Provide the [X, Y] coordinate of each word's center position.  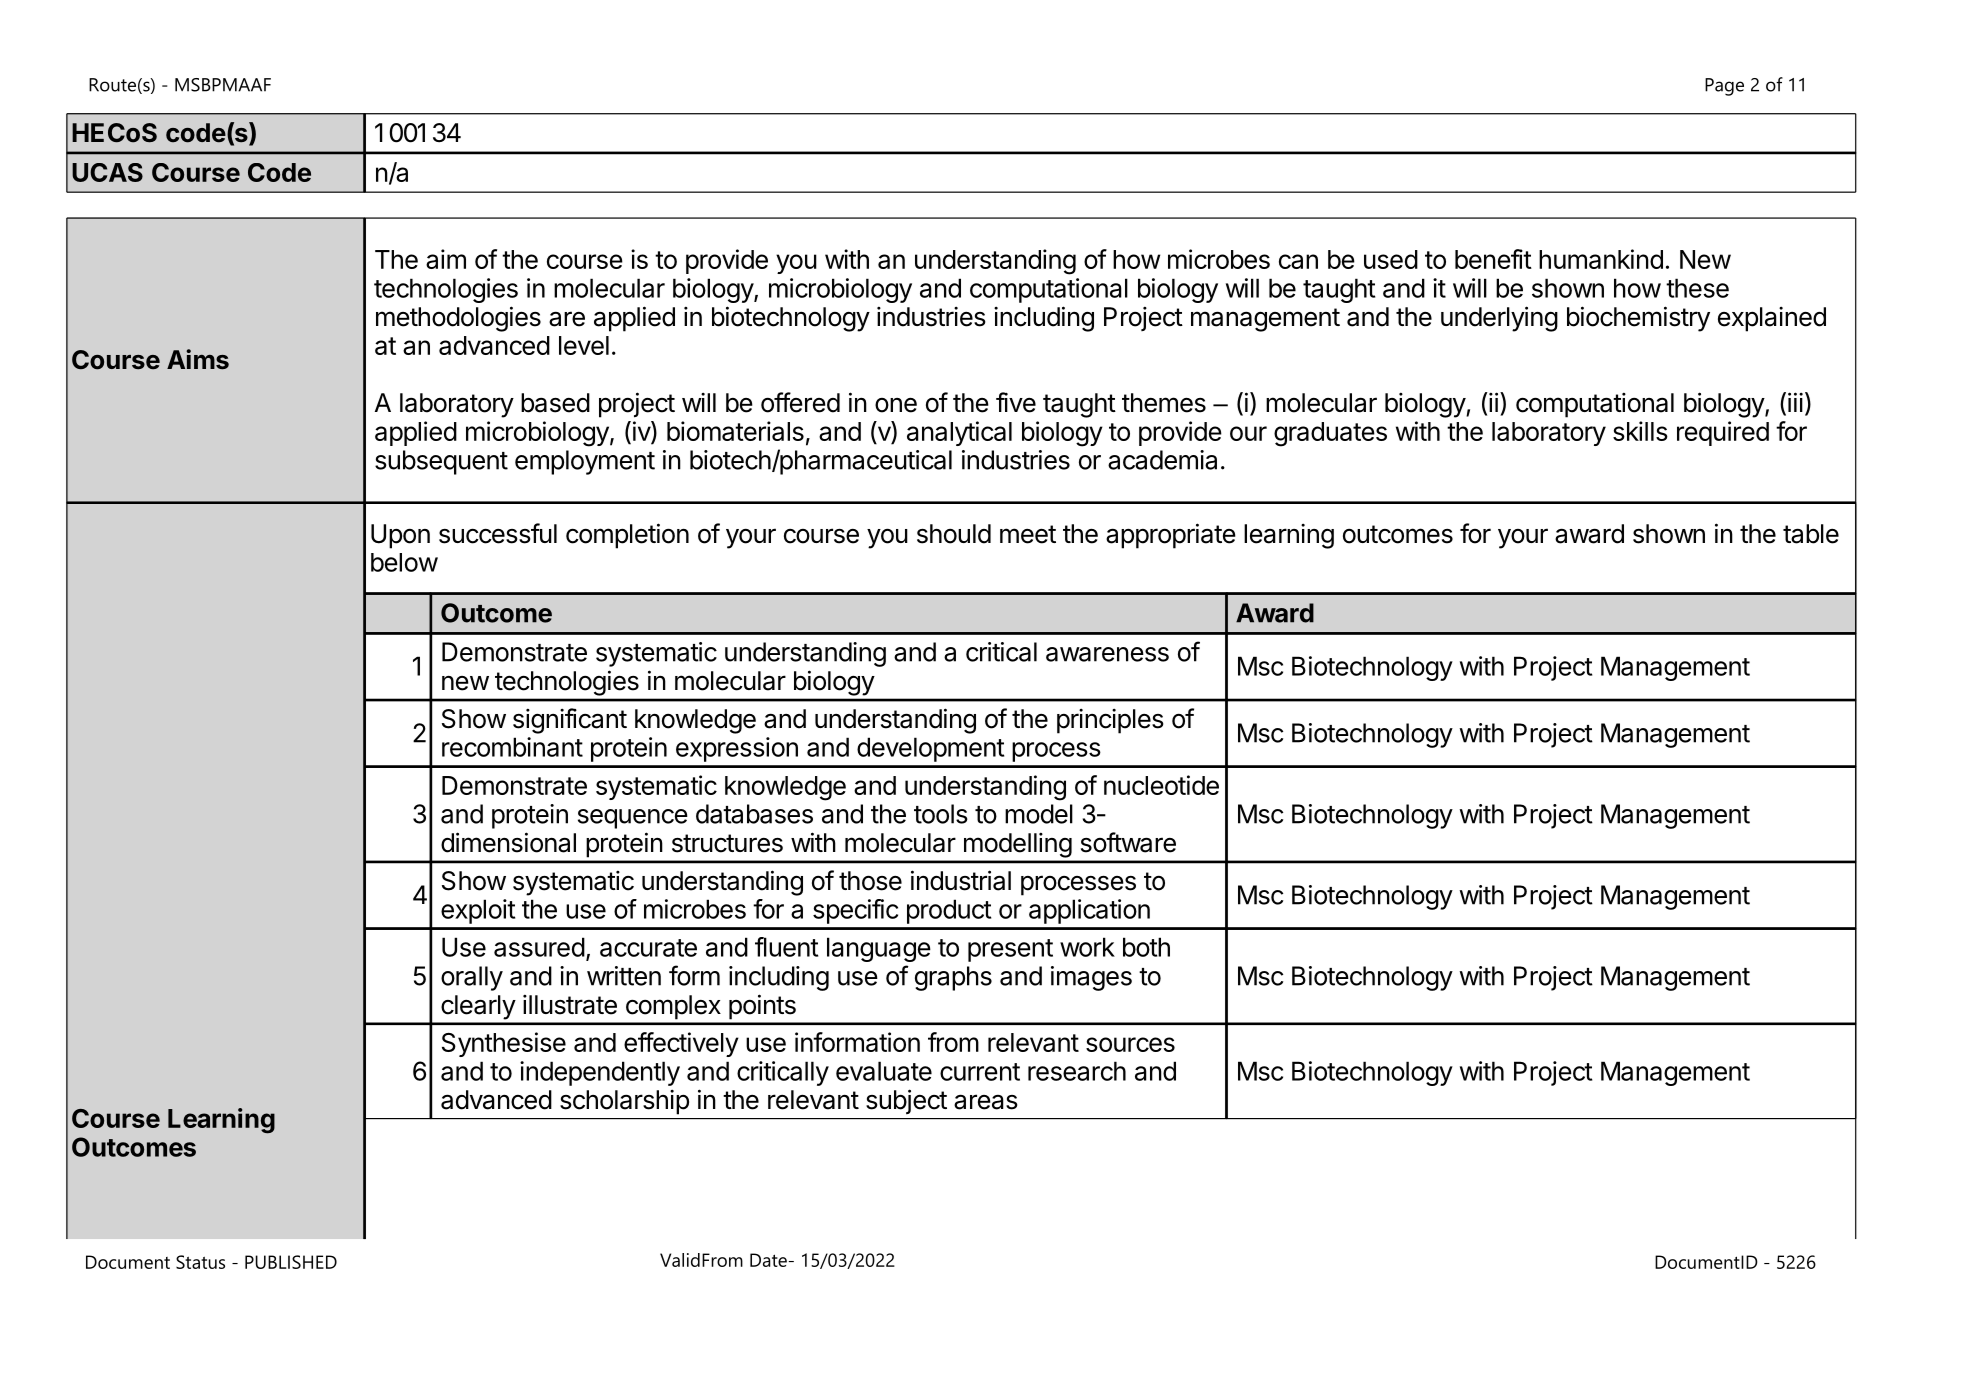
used [1391, 259]
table [1811, 534]
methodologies [458, 319]
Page [1724, 87]
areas [986, 1102]
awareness [1107, 654]
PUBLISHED [291, 1262]
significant [570, 721]
